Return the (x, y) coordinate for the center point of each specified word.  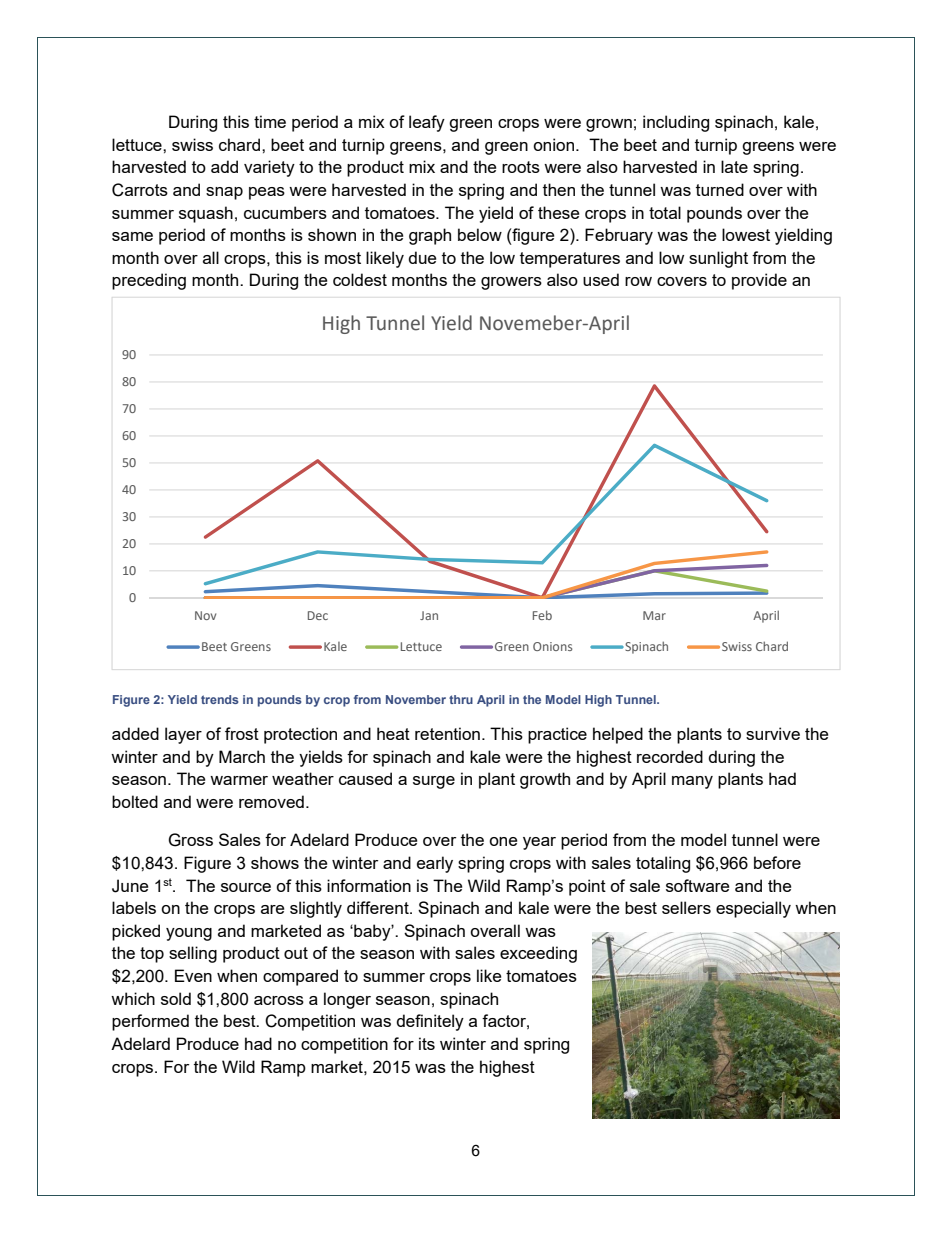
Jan (429, 615)
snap (224, 193)
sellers (686, 907)
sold (176, 998)
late (734, 166)
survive (773, 733)
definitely (430, 1022)
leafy (427, 123)
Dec (318, 615)
